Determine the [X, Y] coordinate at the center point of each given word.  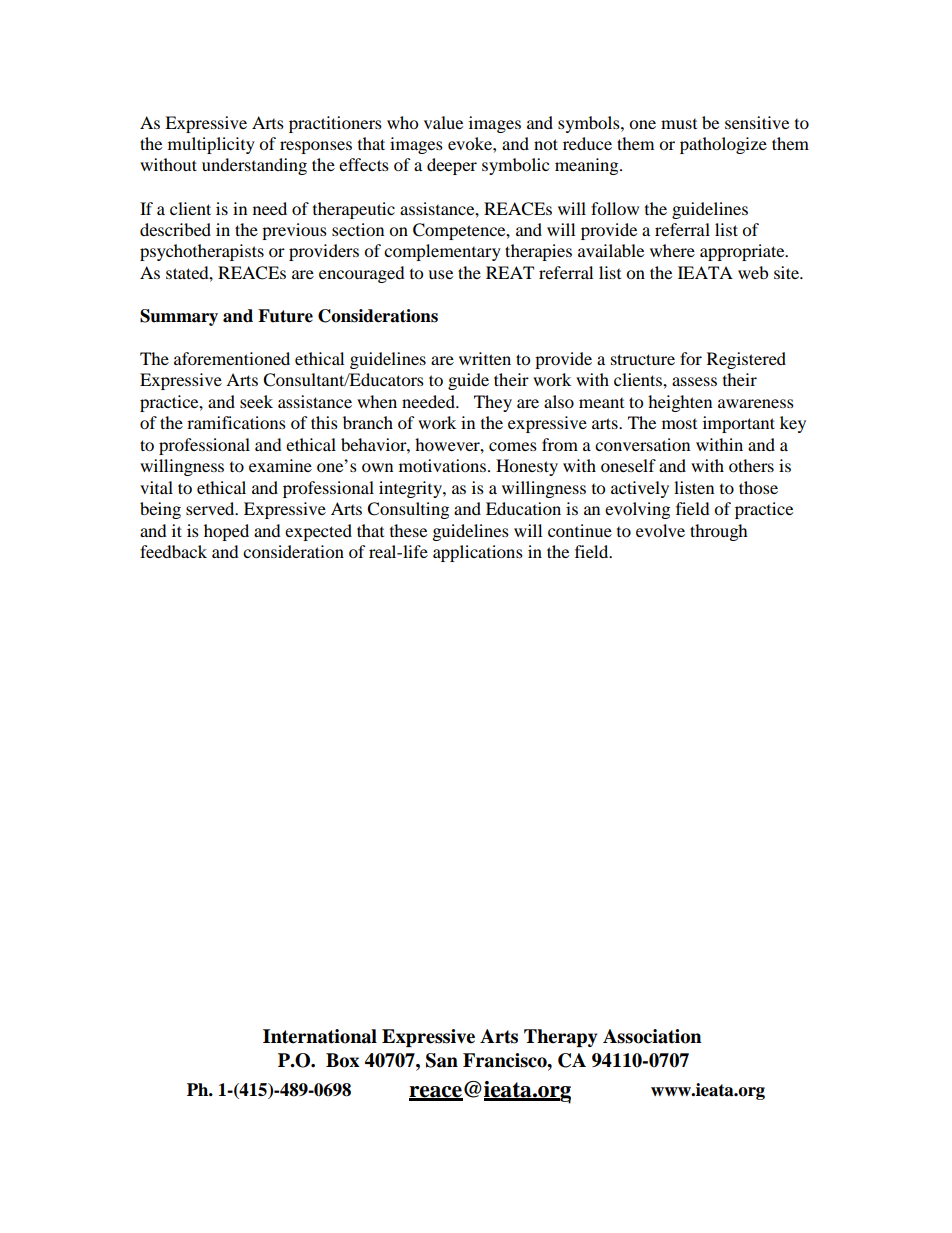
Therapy [561, 1038]
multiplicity [211, 145]
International [320, 1036]
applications [478, 553]
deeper [452, 166]
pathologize [723, 145]
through [719, 532]
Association [652, 1036]
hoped [226, 532]
